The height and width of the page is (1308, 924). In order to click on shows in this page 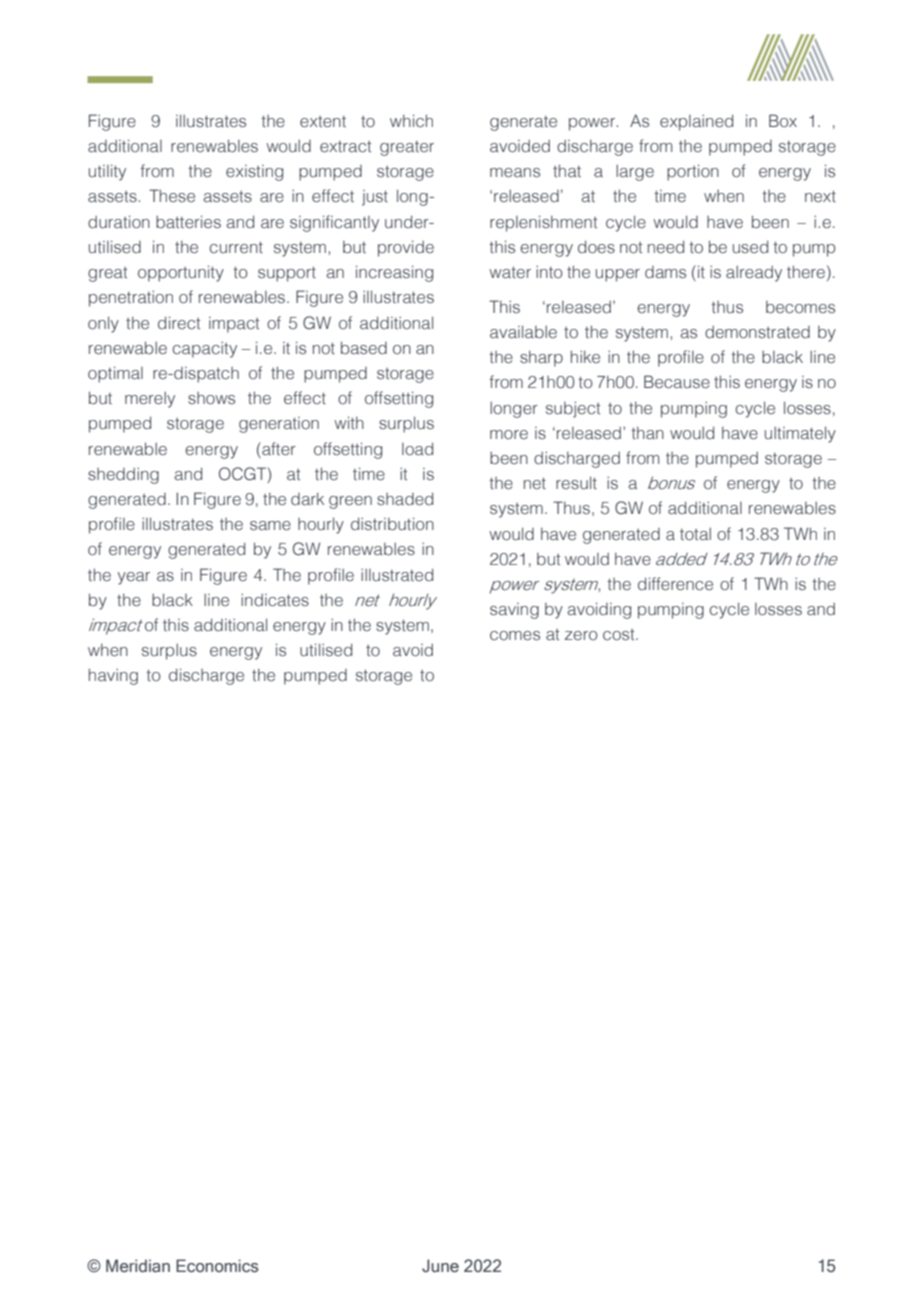, I will do `click(211, 398)`.
